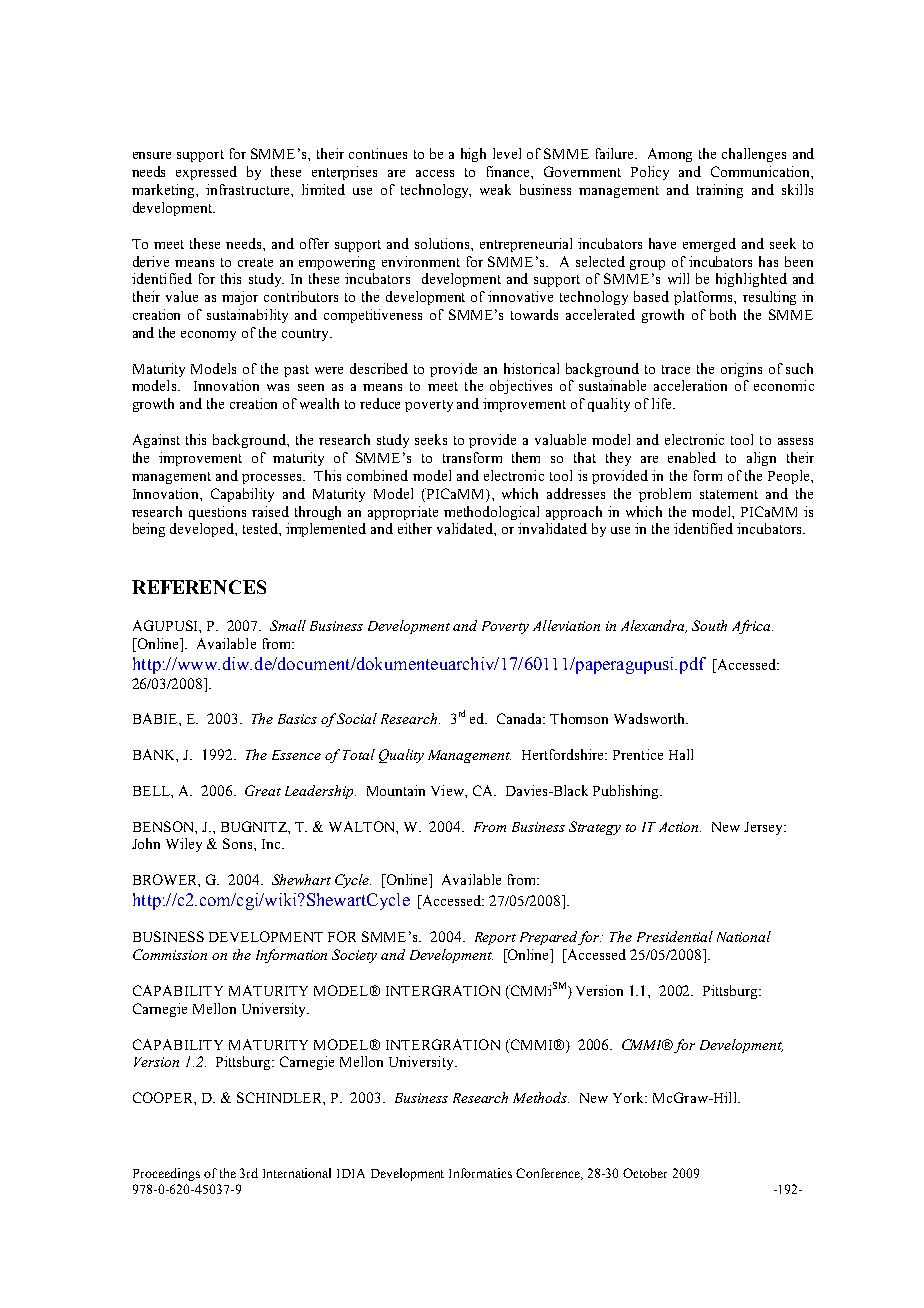  What do you see at coordinates (217, 513) in the page?
I see `questions` at bounding box center [217, 513].
